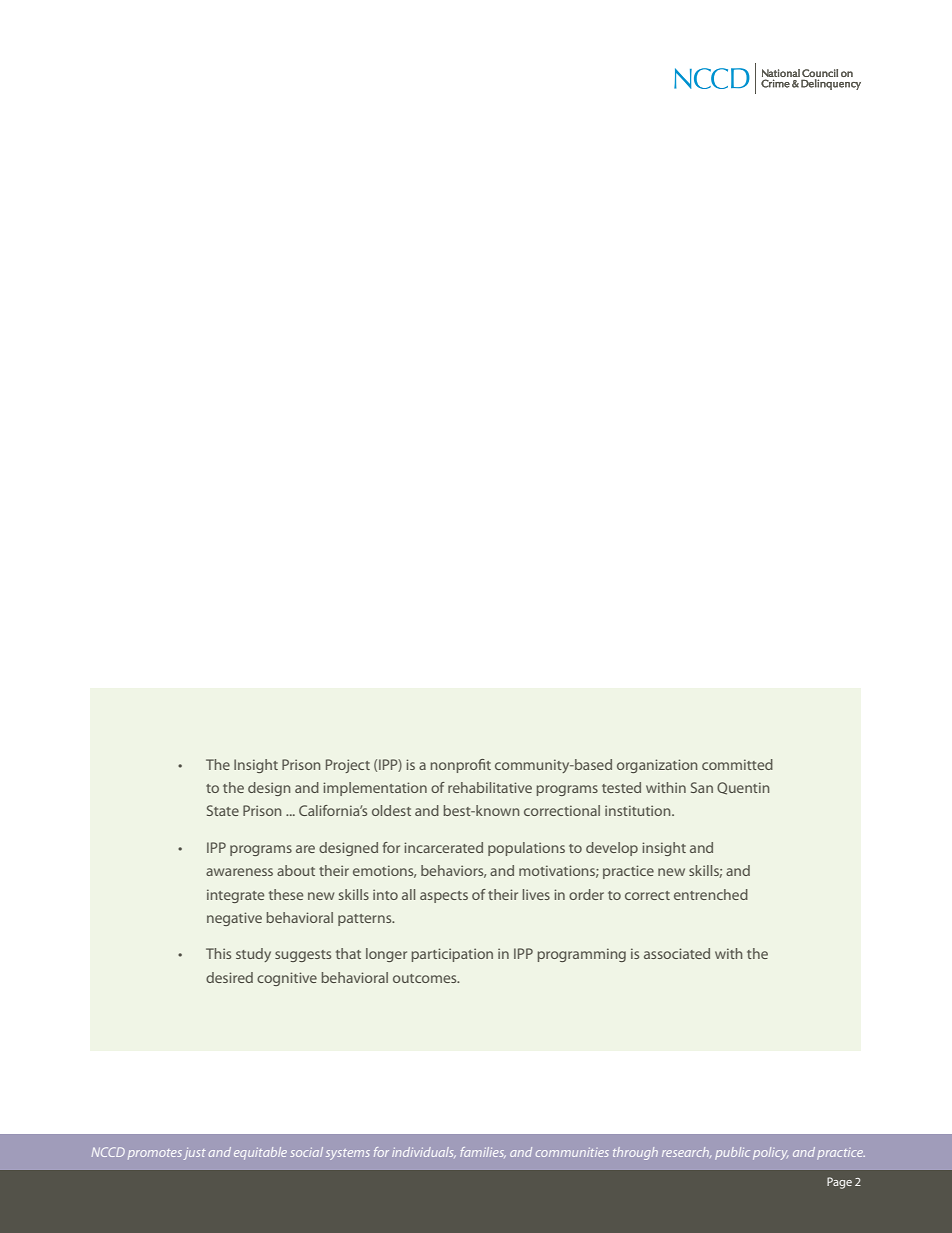 The height and width of the screenshot is (1233, 952). I want to click on policy, so click(770, 1153).
